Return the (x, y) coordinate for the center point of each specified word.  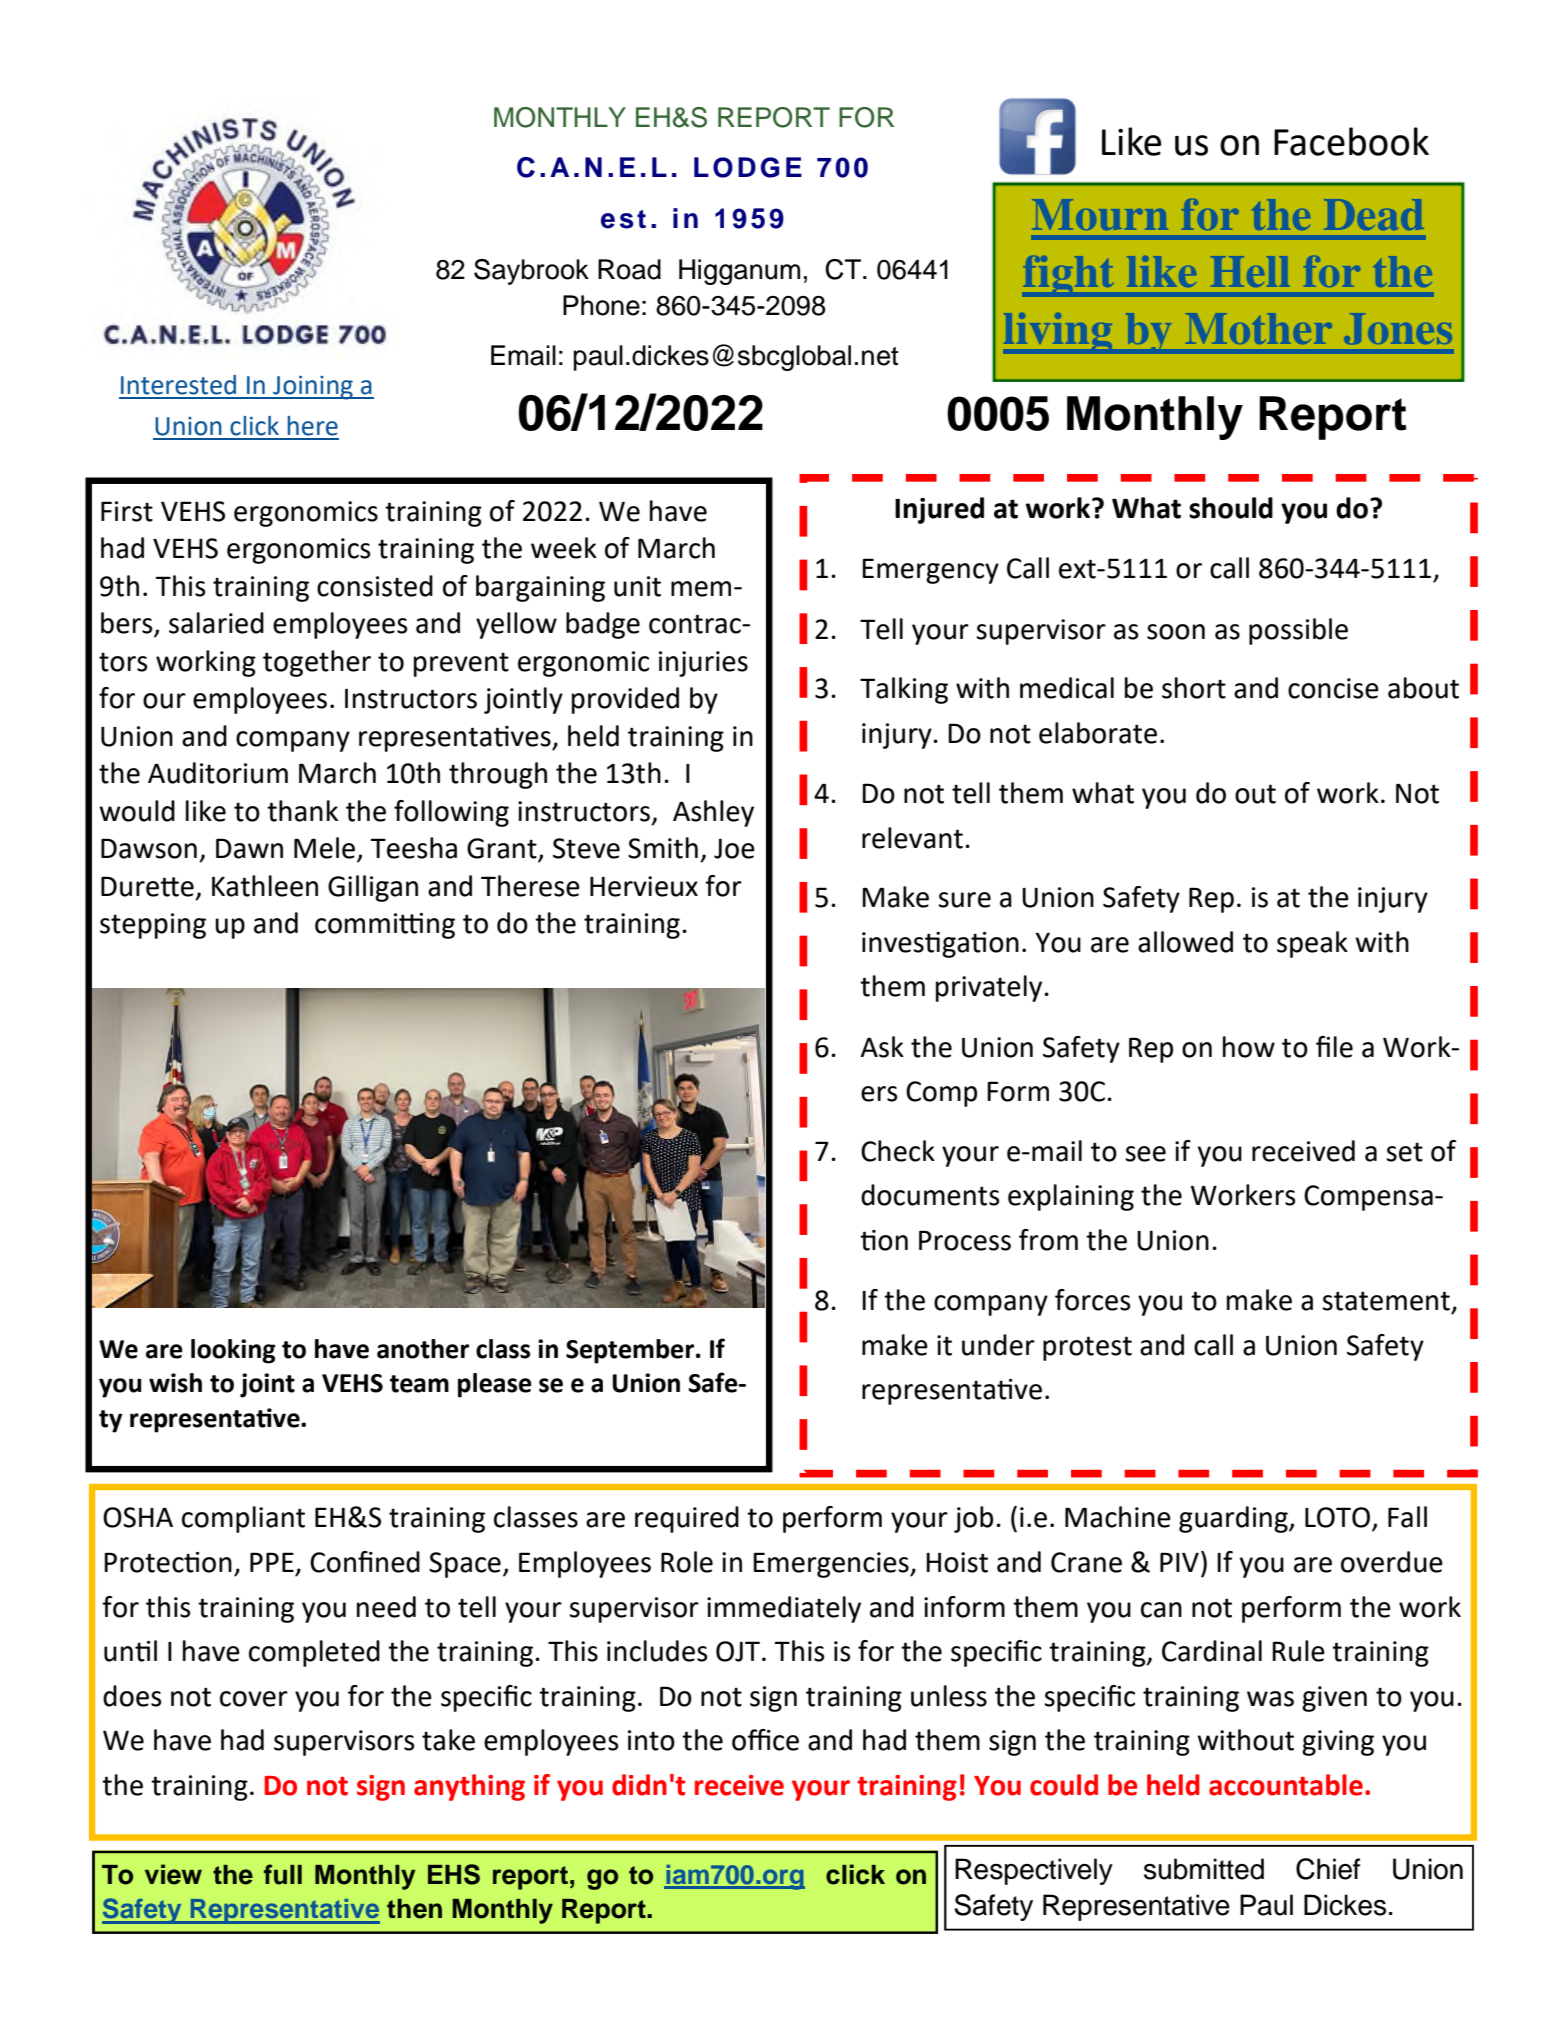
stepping (153, 926)
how (1249, 1047)
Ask (882, 1047)
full (283, 1874)
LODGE (748, 167)
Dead (1374, 214)
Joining (313, 387)
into (651, 1740)
